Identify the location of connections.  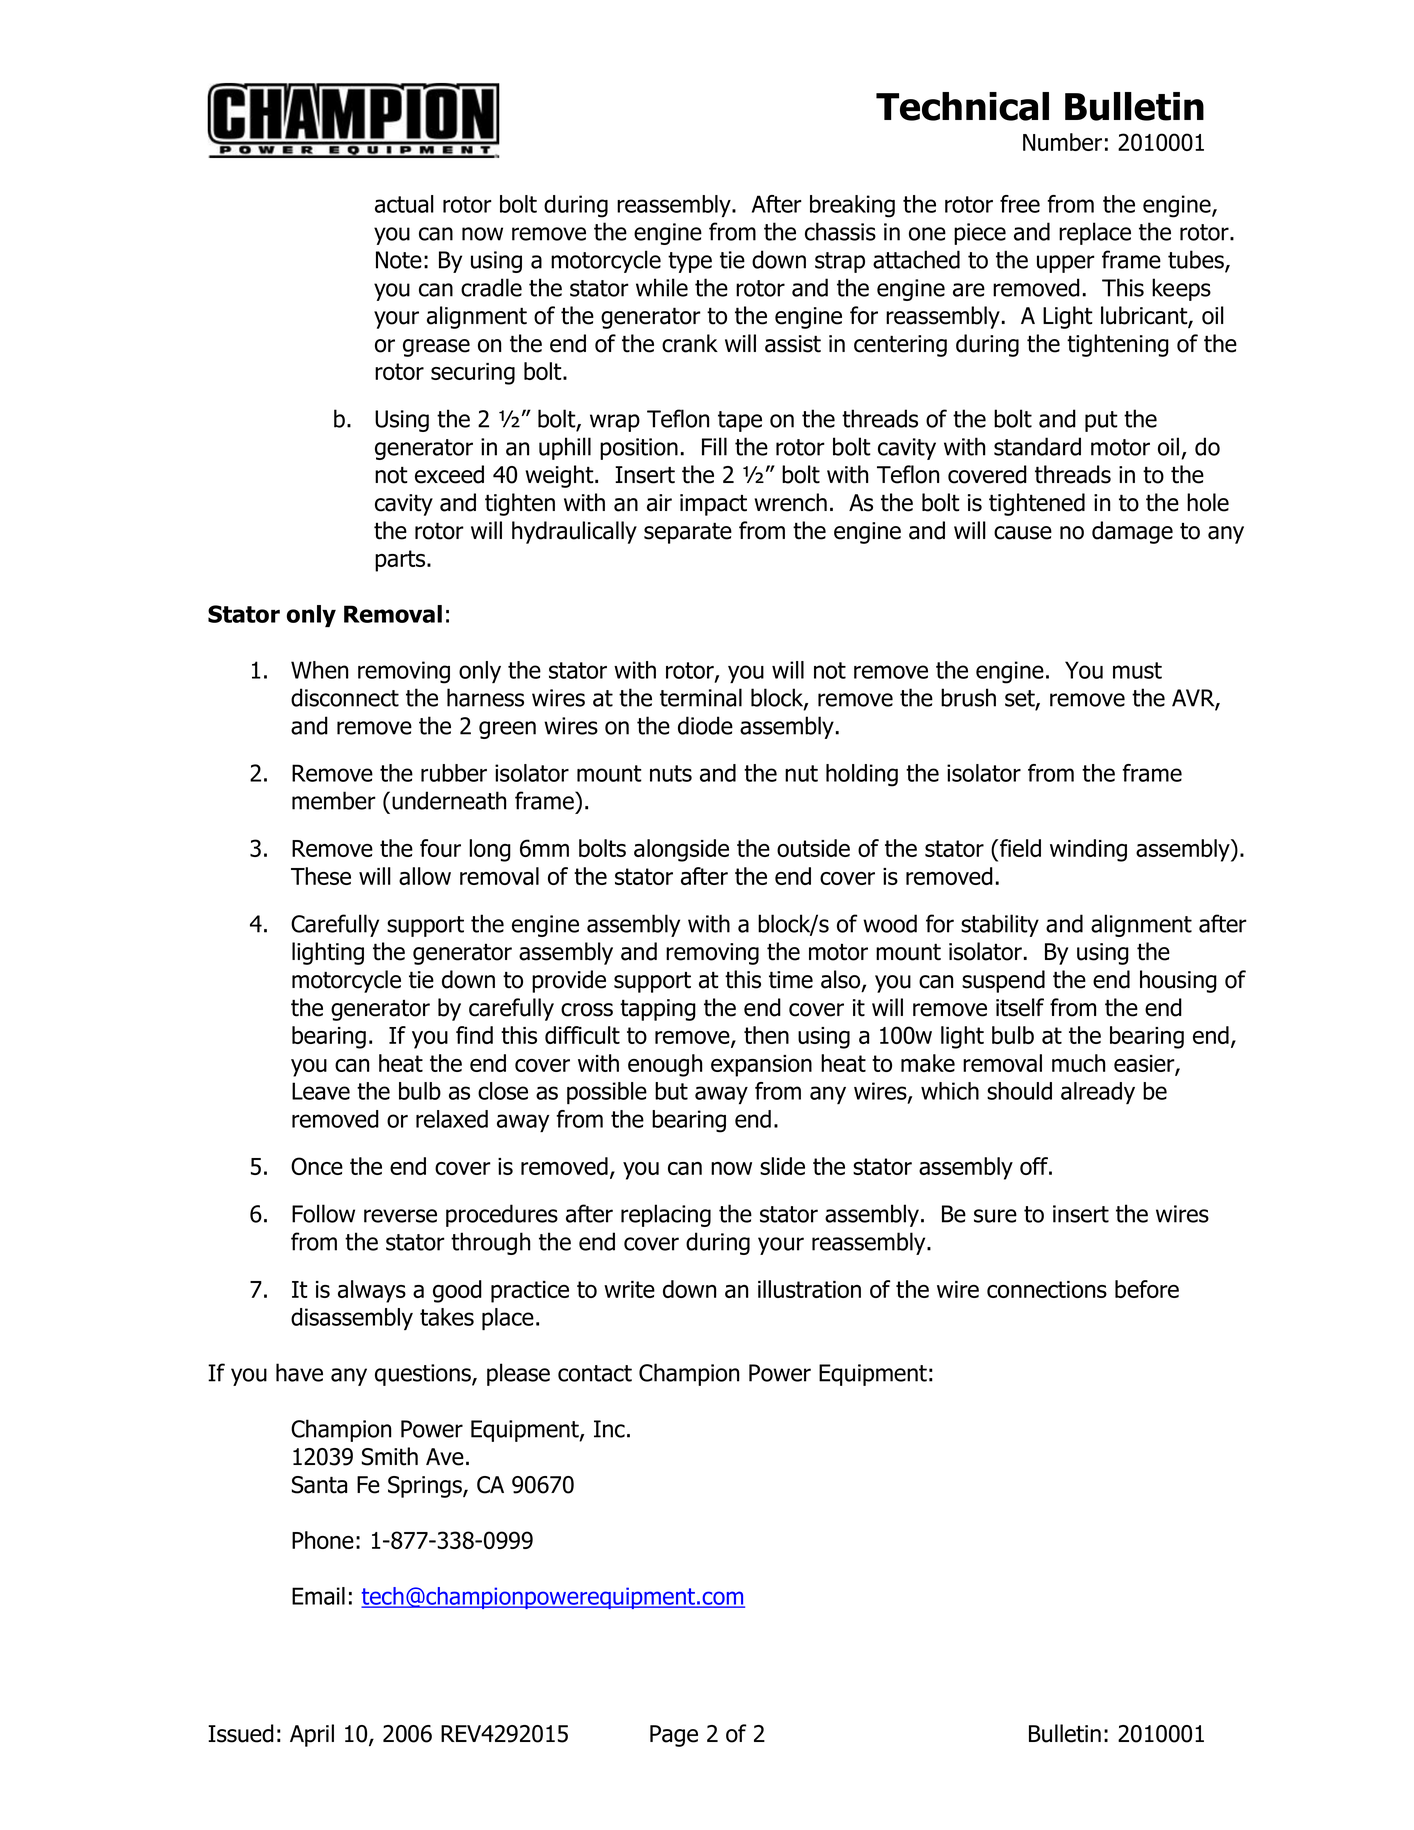
(1047, 1289).
